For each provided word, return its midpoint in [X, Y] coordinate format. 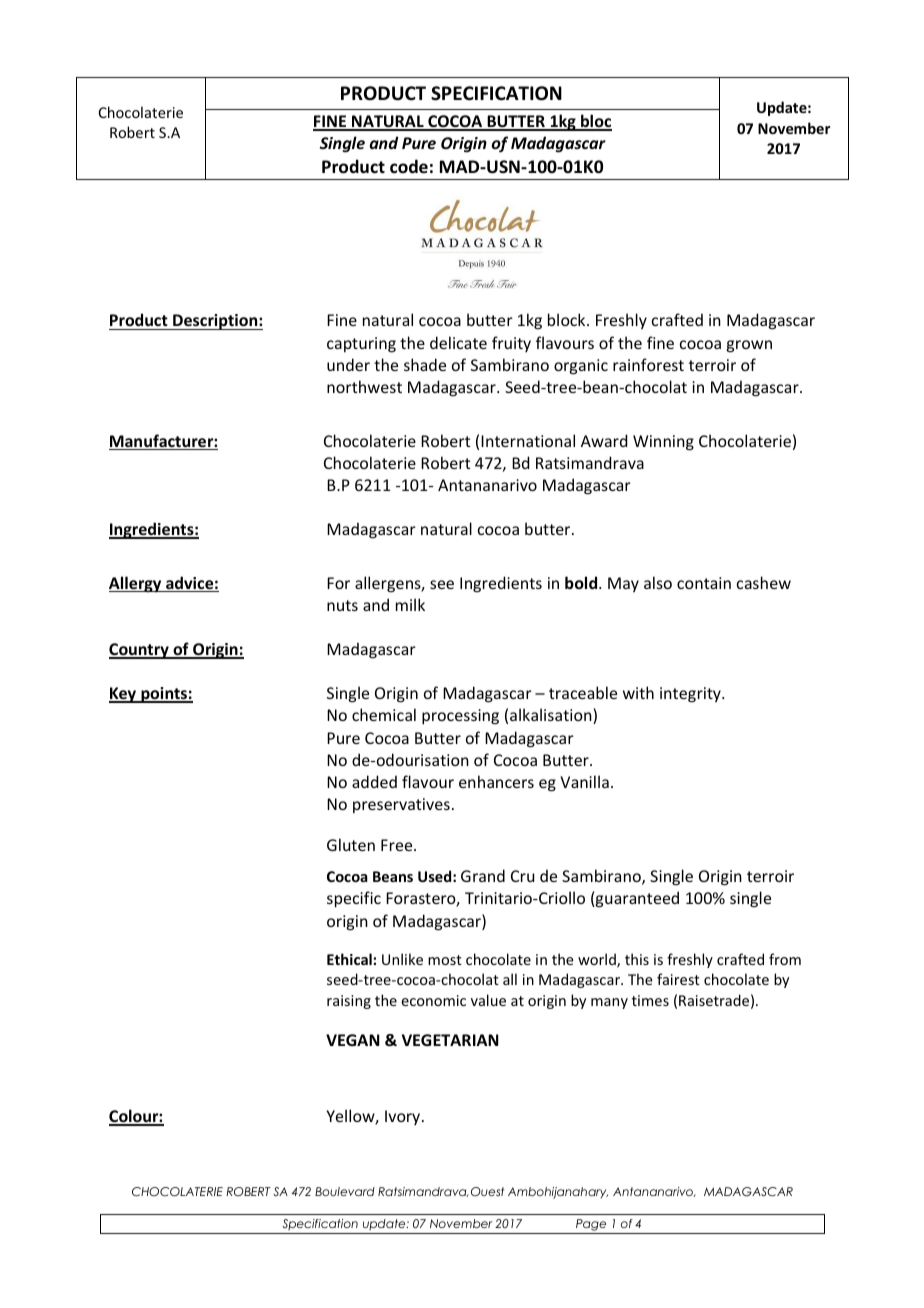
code [409, 166]
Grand [483, 875]
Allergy [136, 584]
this [637, 959]
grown [749, 346]
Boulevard [345, 1191]
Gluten [351, 844]
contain [704, 583]
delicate [458, 342]
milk [410, 604]
